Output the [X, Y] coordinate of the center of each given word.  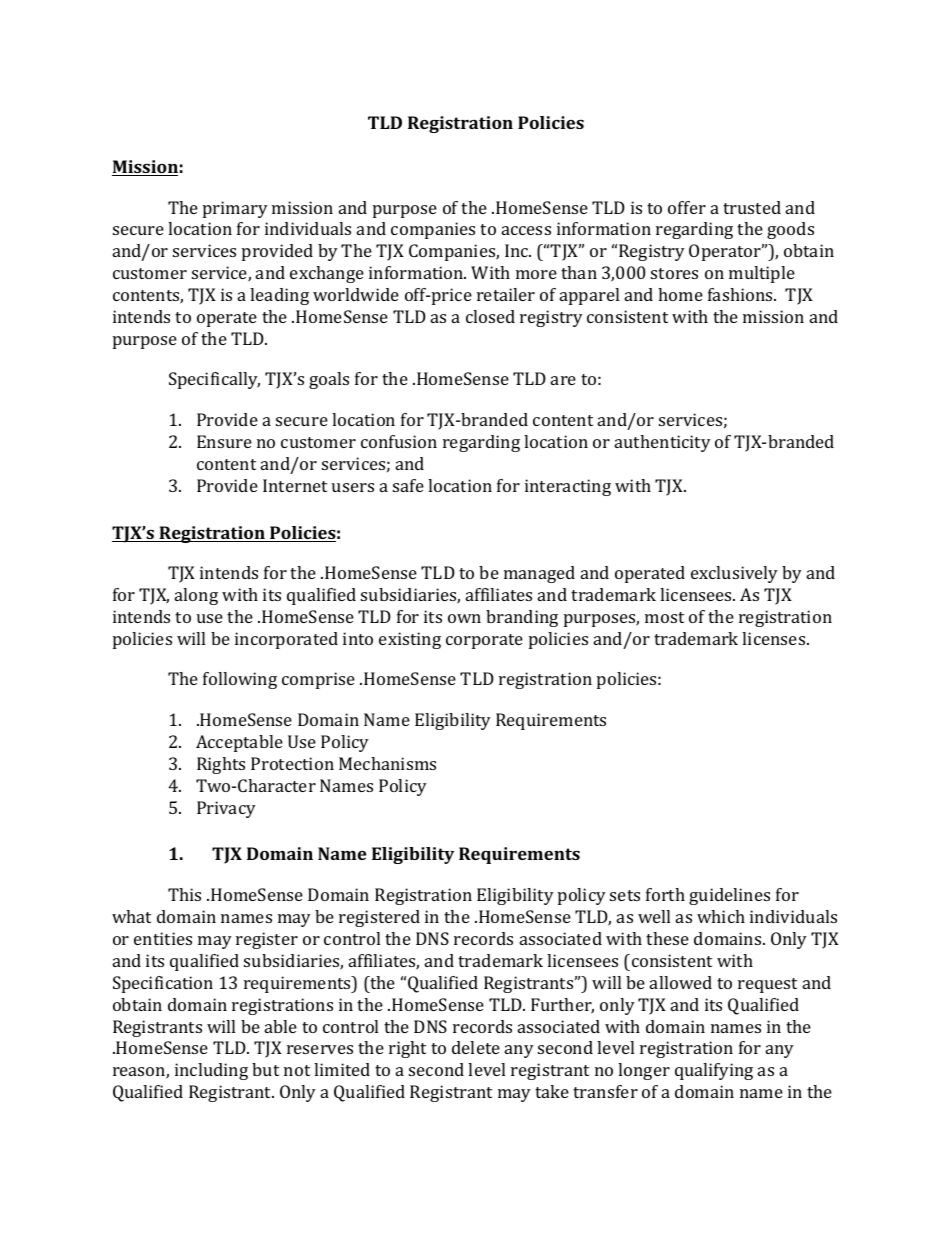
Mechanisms [387, 763]
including [211, 1071]
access [526, 230]
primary [235, 209]
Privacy [226, 809]
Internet [295, 485]
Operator [726, 252]
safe [408, 485]
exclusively [734, 574]
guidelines [729, 896]
